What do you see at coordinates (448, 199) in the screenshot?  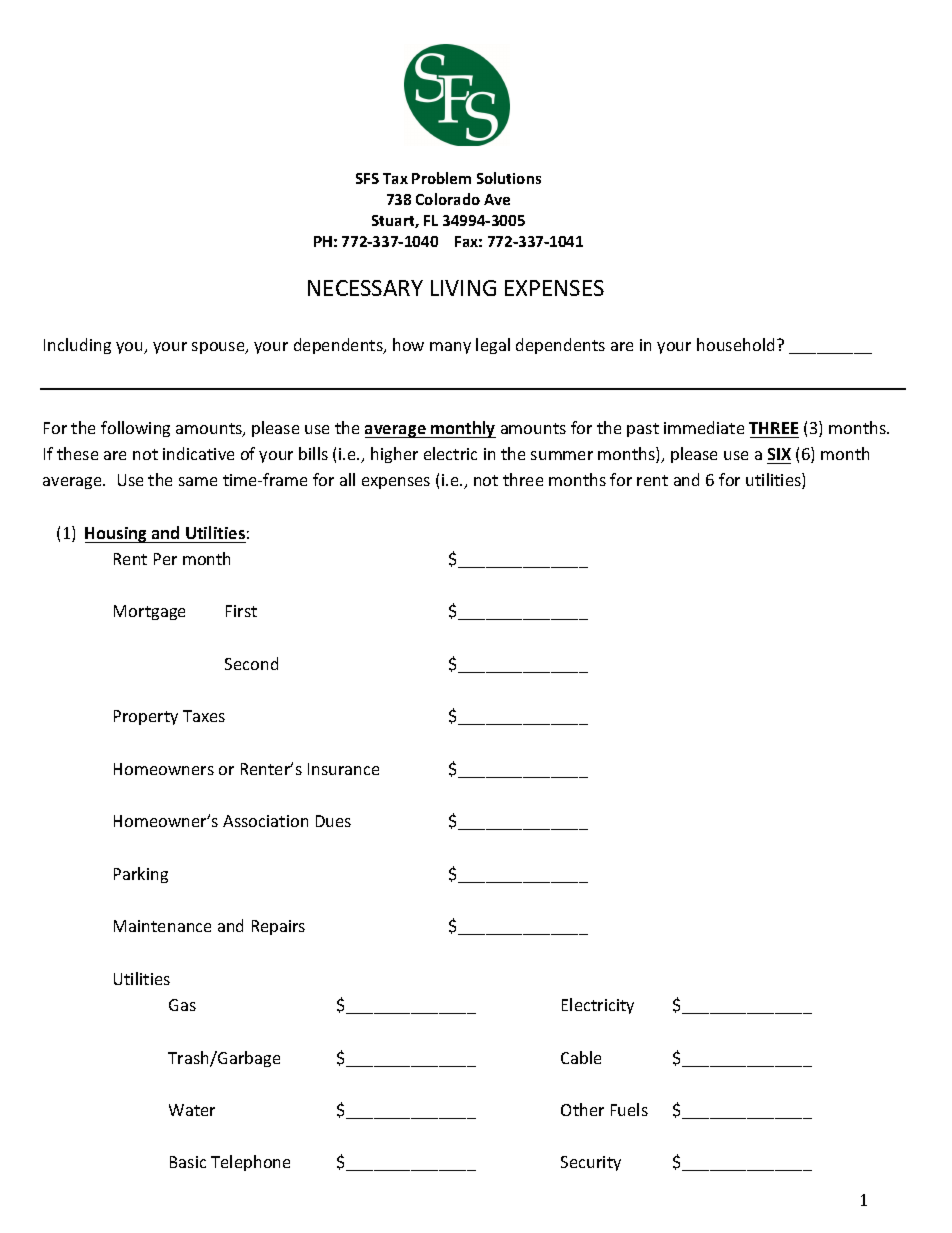 I see `Colorado` at bounding box center [448, 199].
